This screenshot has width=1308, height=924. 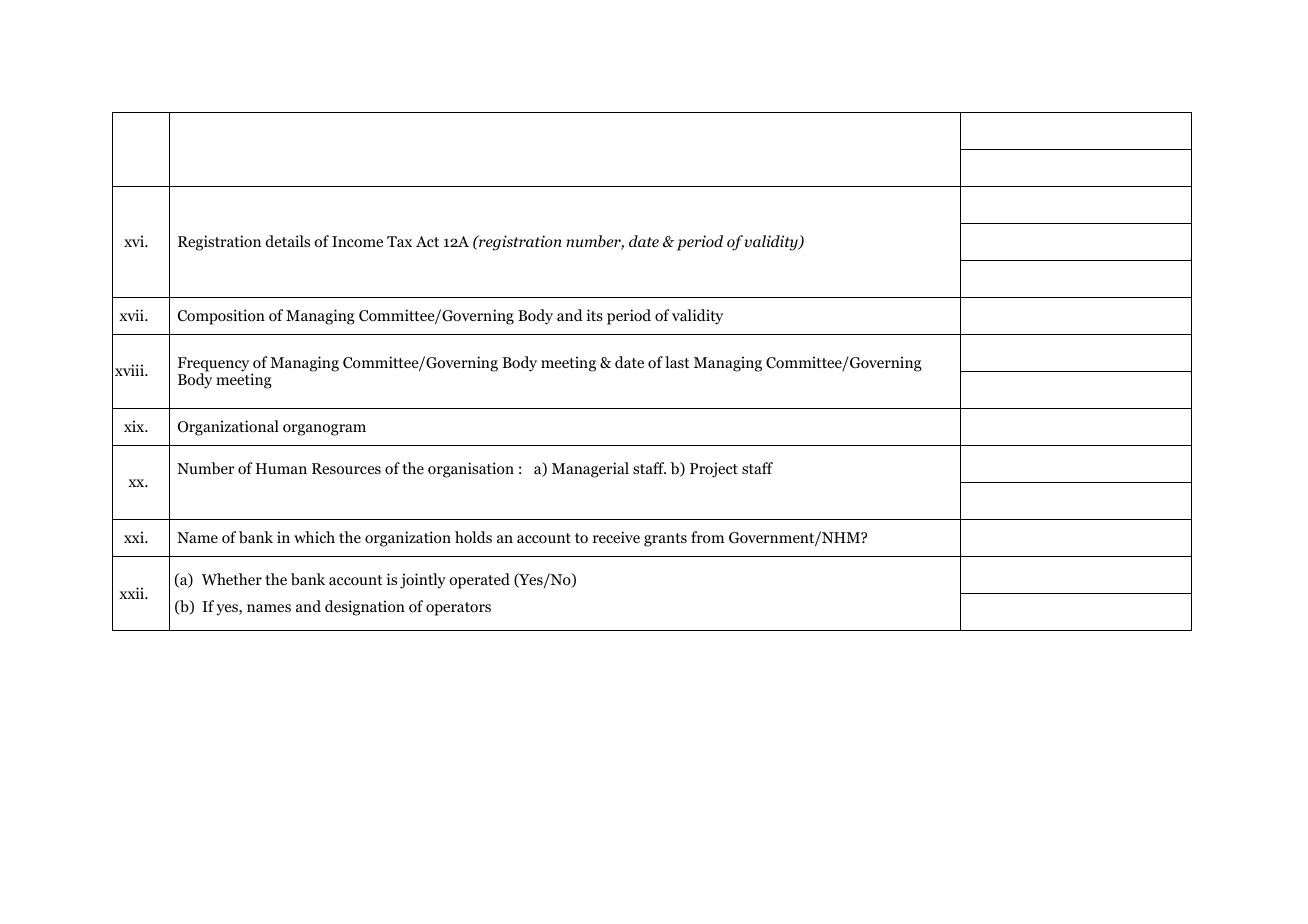 I want to click on Whether, so click(x=232, y=579).
